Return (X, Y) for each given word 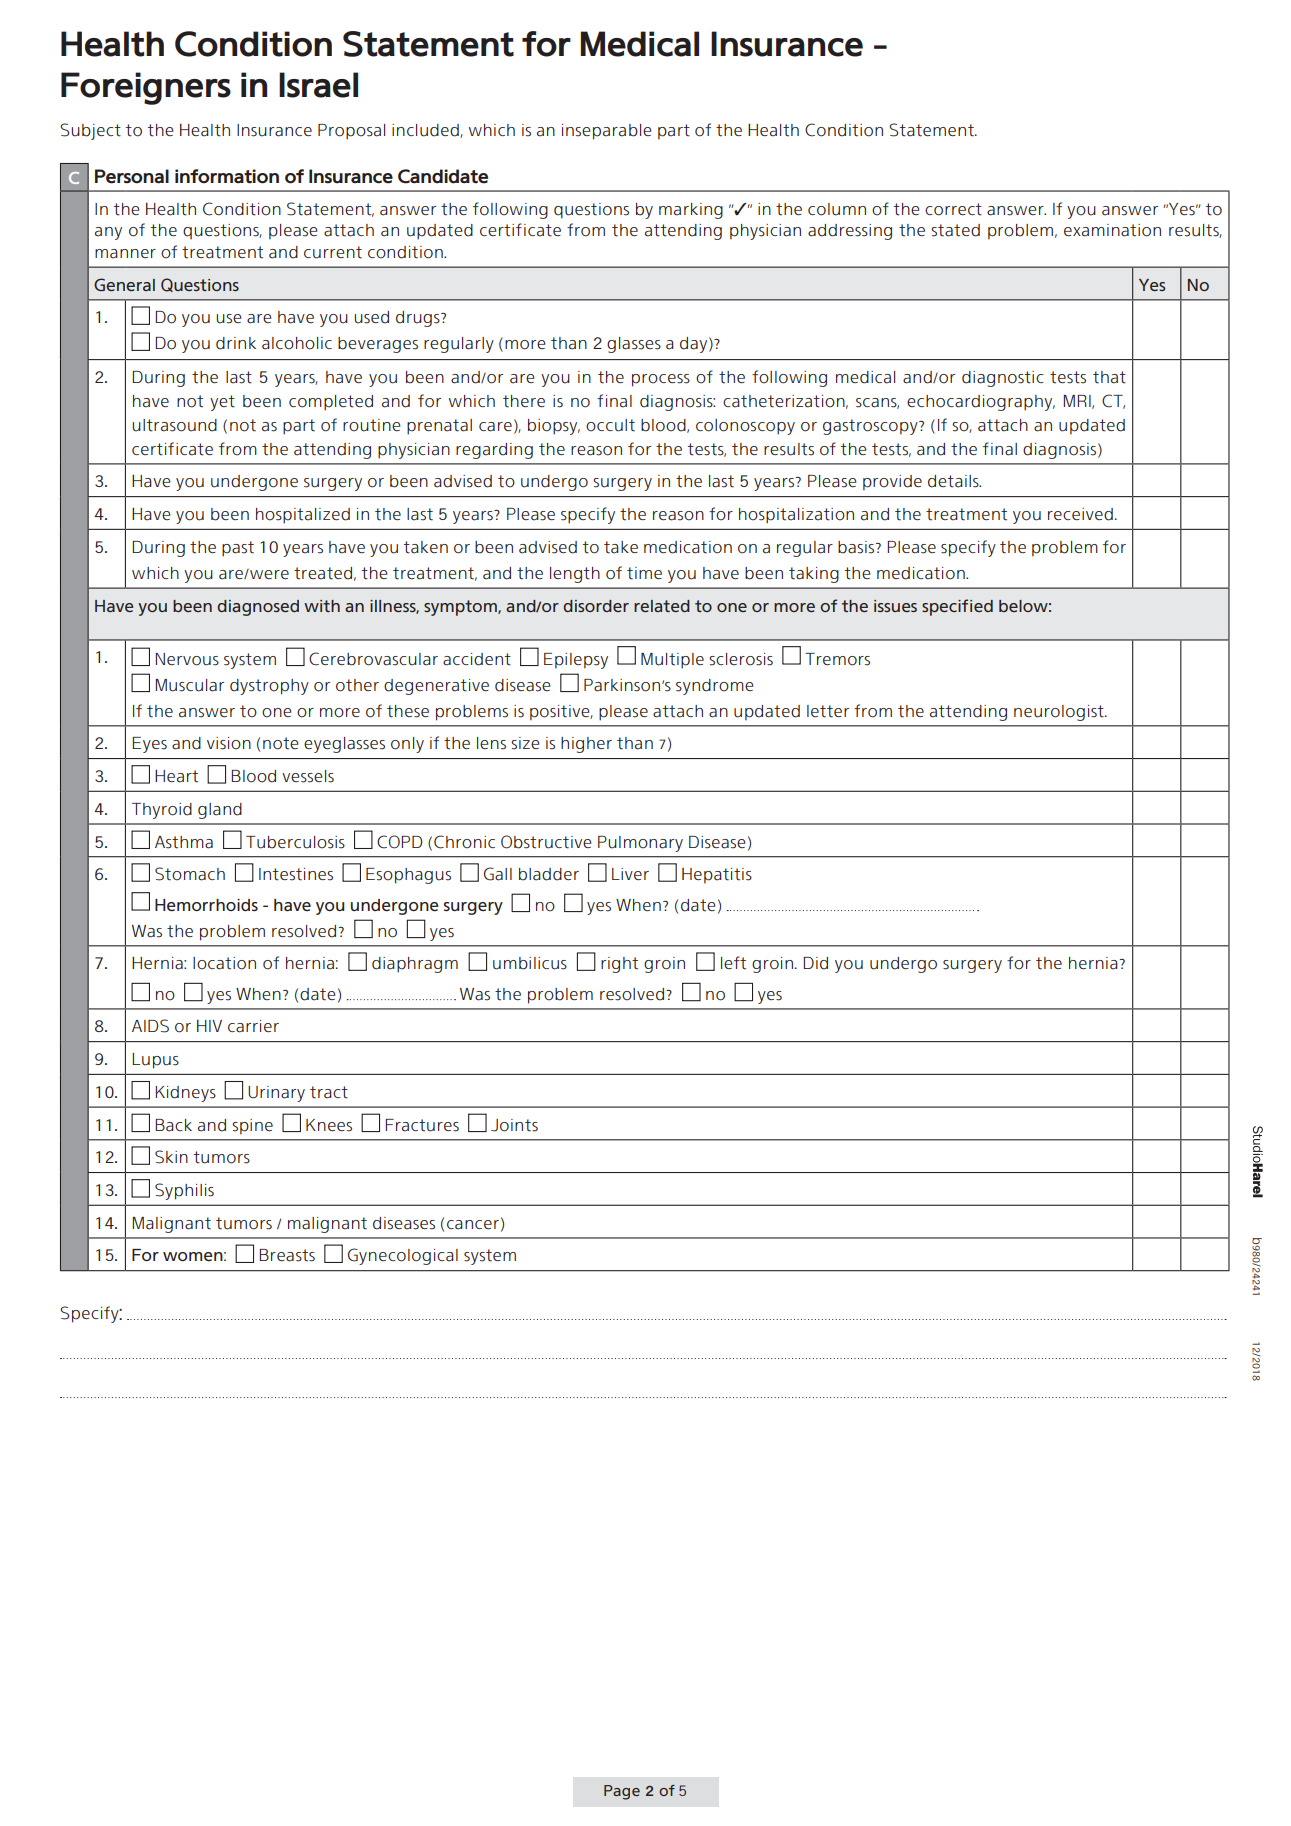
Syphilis (184, 1191)
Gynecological (403, 1256)
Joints (514, 1125)
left (733, 963)
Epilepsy (576, 661)
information (227, 176)
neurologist (1060, 713)
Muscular (189, 685)
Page (622, 1792)
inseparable (607, 132)
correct (953, 209)
